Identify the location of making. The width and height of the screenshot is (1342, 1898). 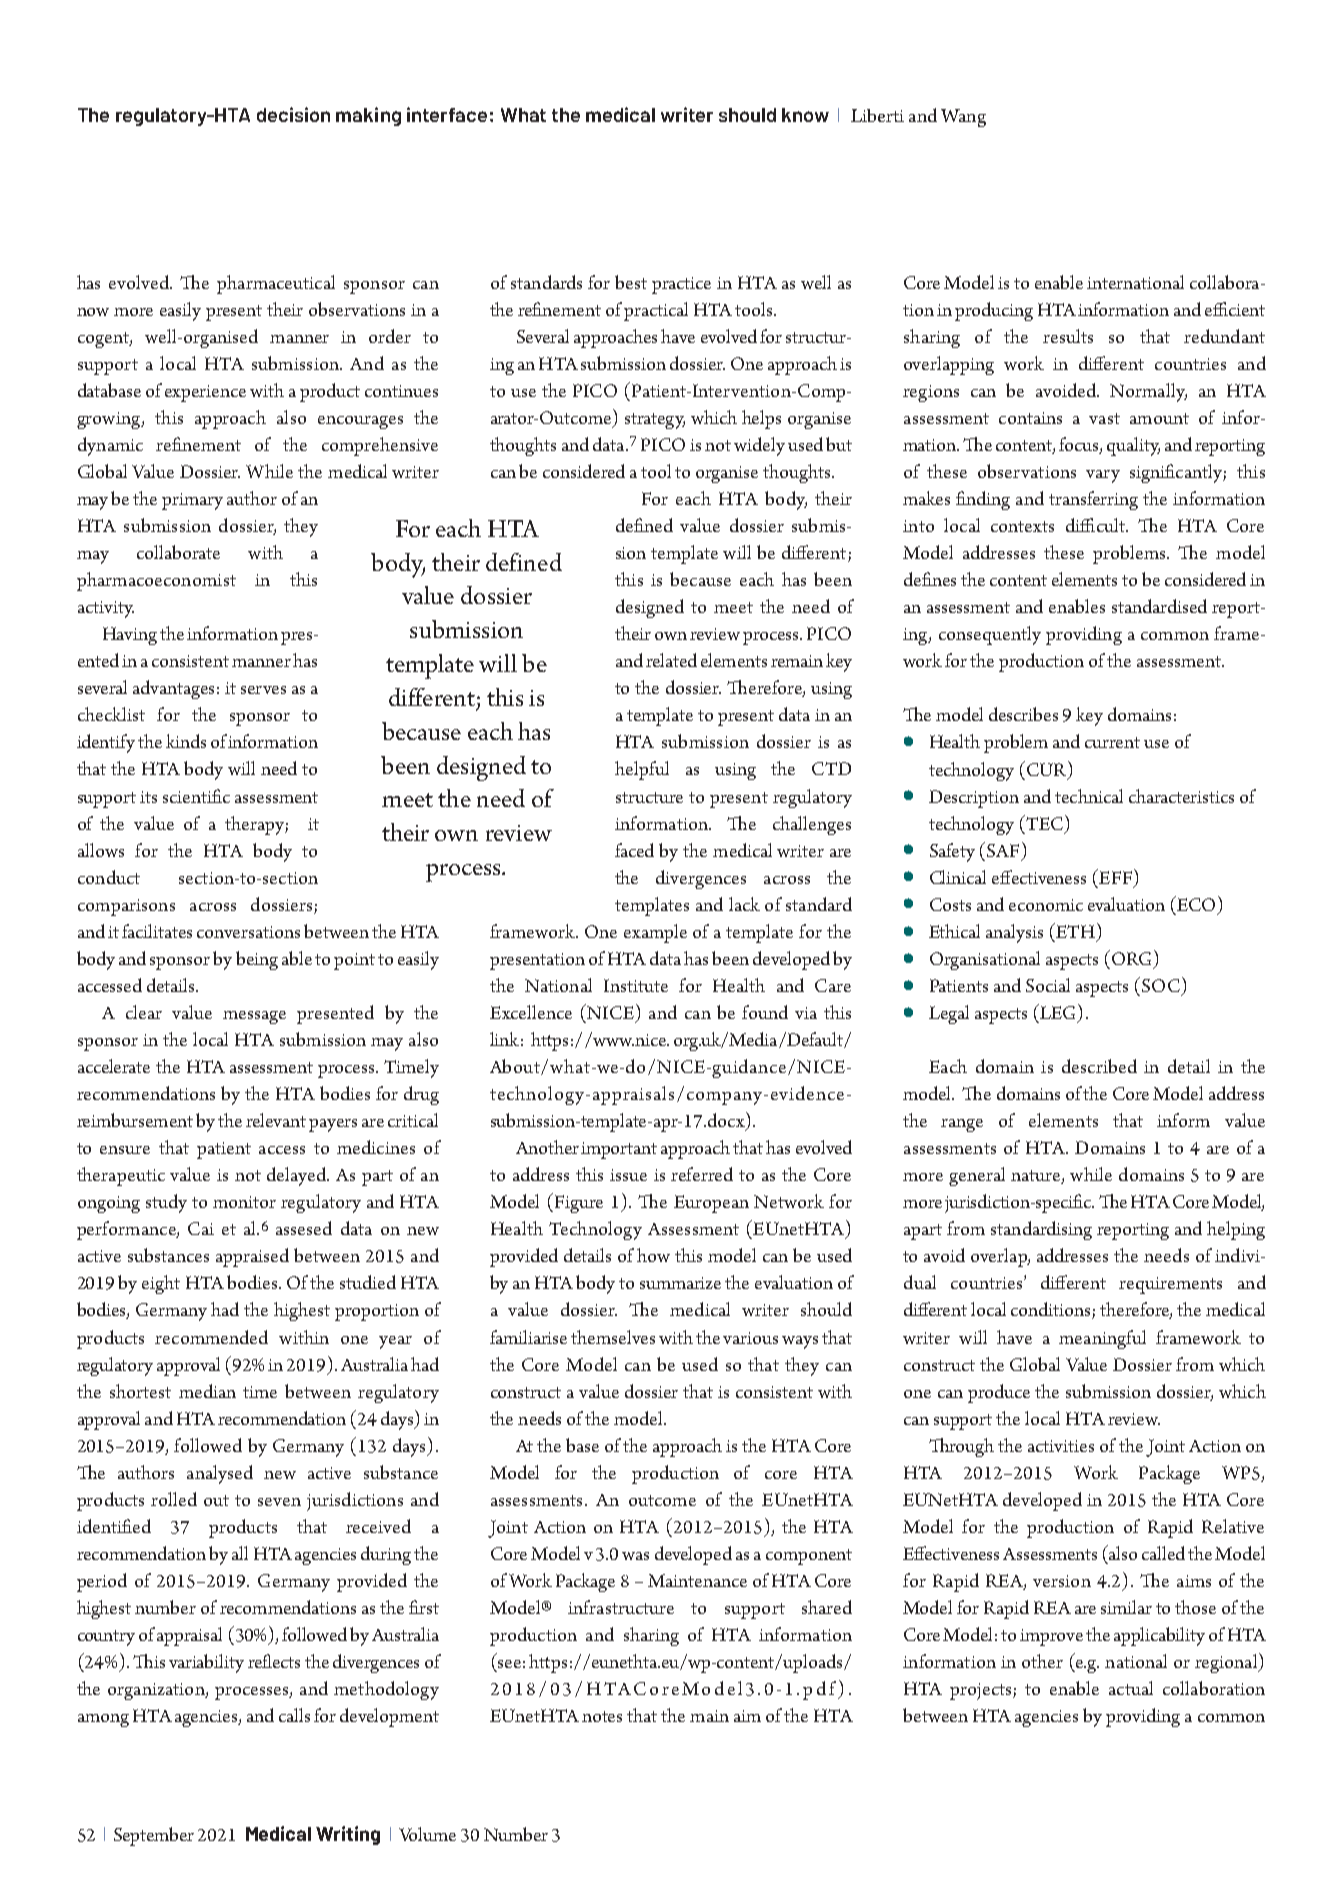
(368, 116).
